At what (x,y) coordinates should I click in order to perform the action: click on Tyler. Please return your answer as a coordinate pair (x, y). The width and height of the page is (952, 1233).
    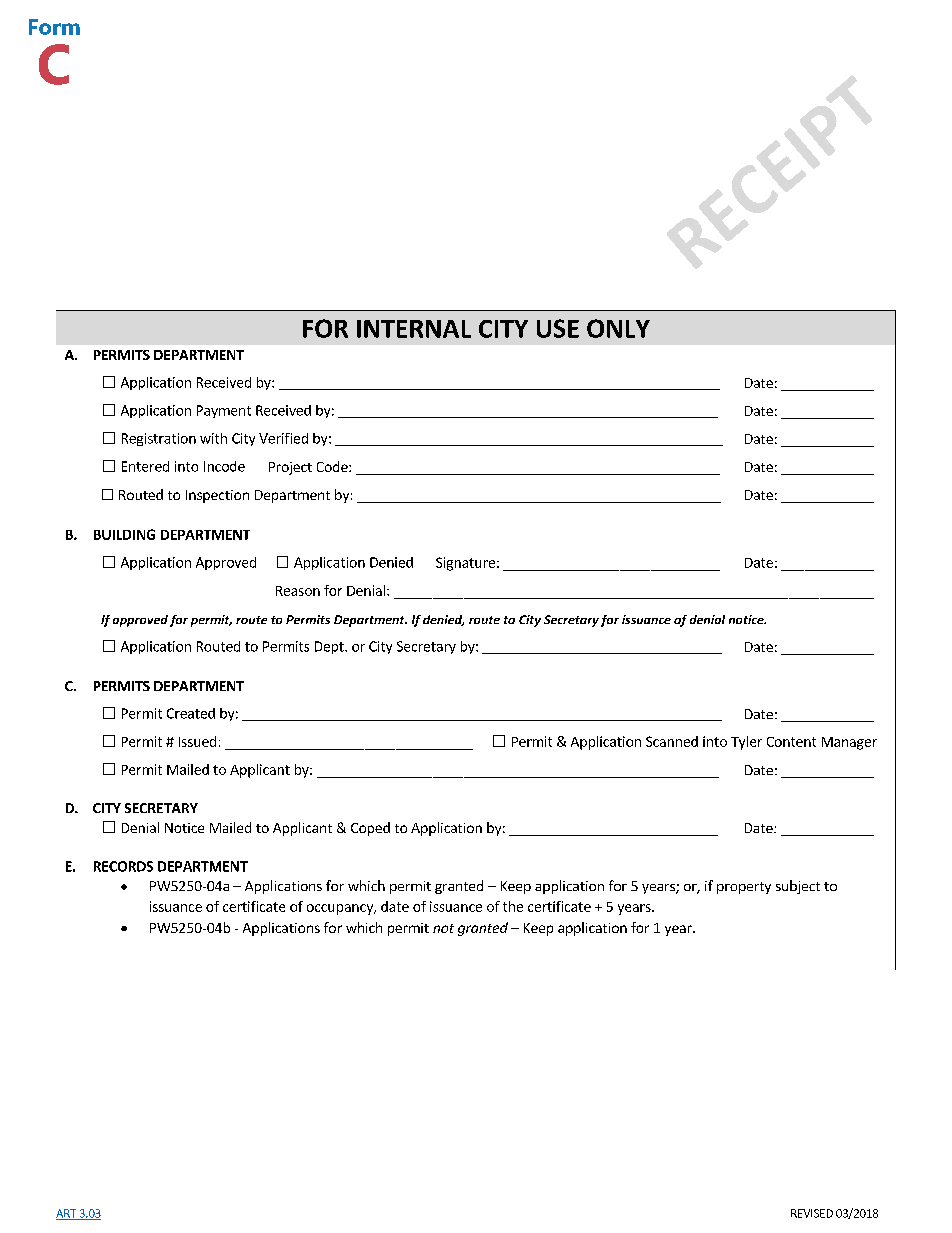
    Looking at the image, I should click on (746, 743).
